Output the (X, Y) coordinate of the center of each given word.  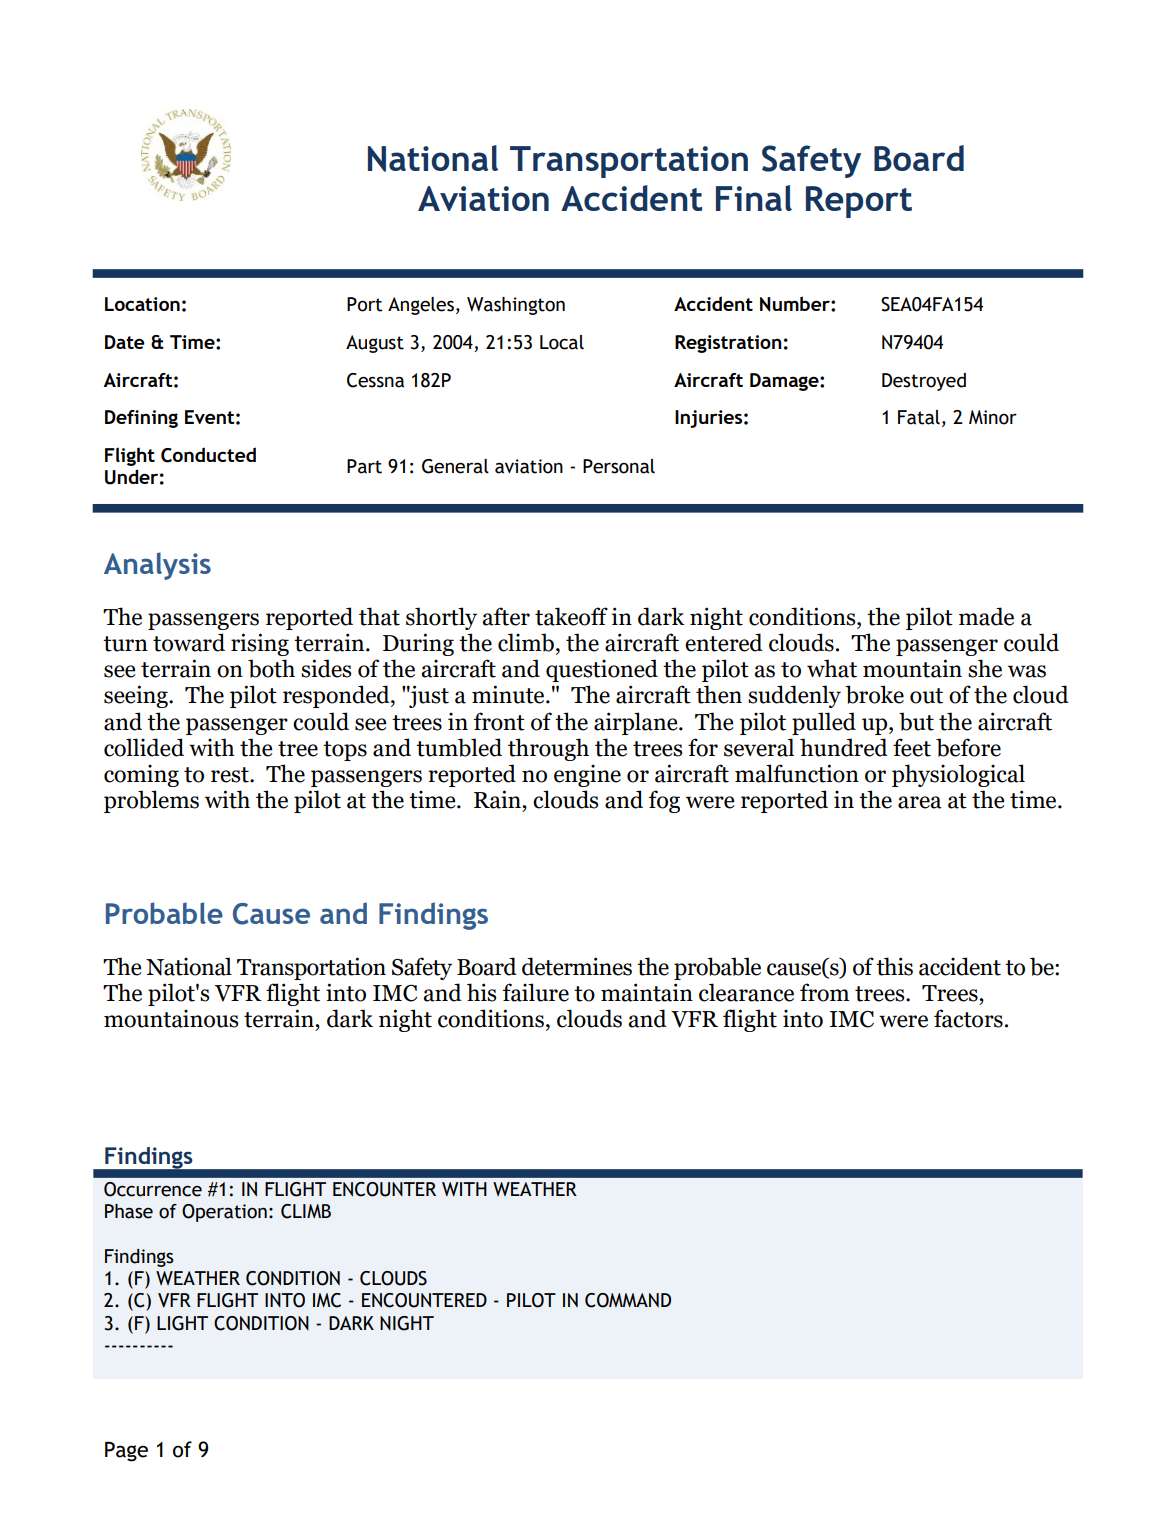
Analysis (157, 566)
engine (587, 776)
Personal (619, 466)
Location (142, 304)
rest (231, 775)
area (920, 802)
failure (536, 992)
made (986, 616)
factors (968, 1018)
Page (126, 1451)
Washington (516, 306)
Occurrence (153, 1189)
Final (754, 198)
